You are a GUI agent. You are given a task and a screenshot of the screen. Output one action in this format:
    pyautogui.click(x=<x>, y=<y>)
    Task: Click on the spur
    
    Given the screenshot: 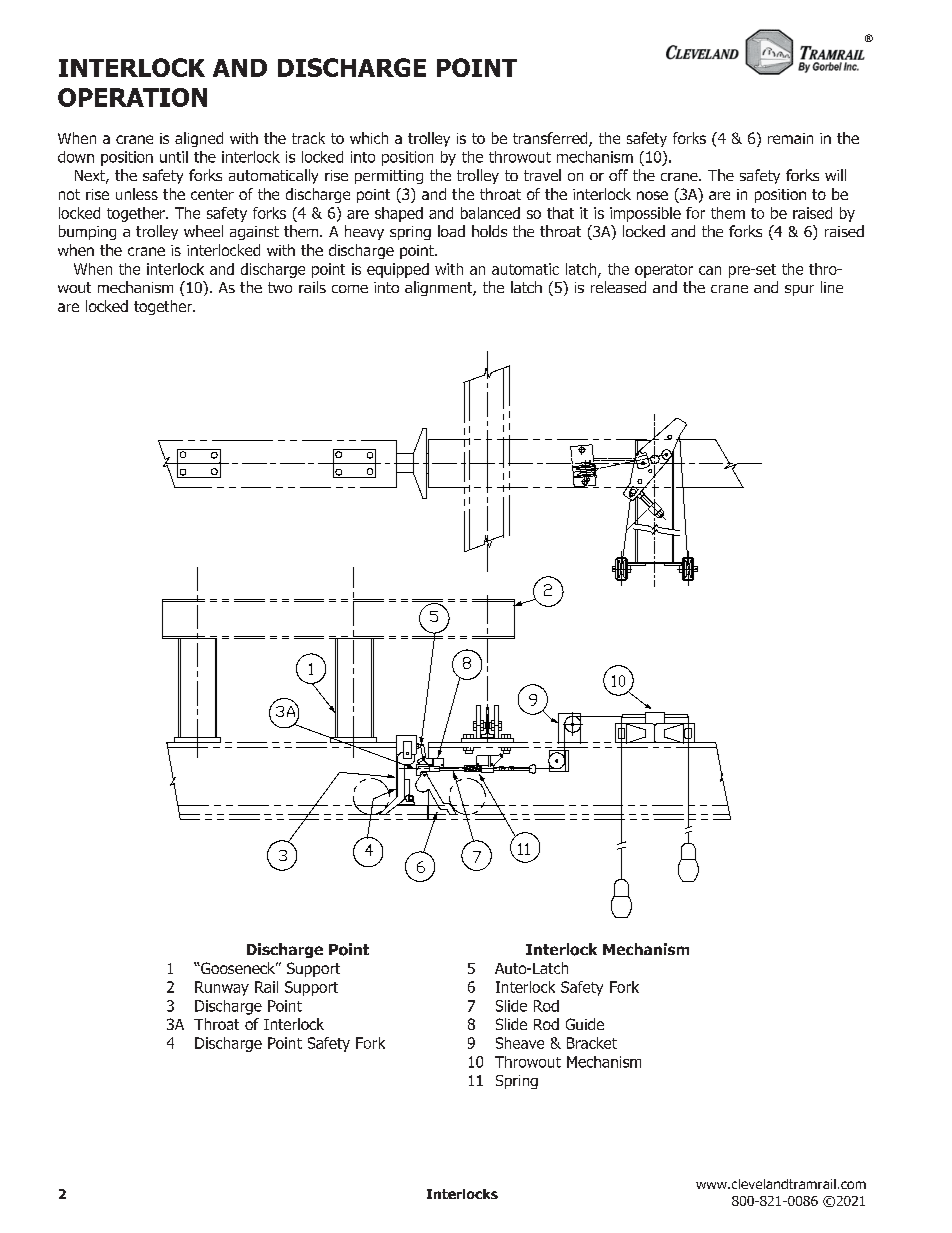 What is the action you would take?
    pyautogui.click(x=799, y=290)
